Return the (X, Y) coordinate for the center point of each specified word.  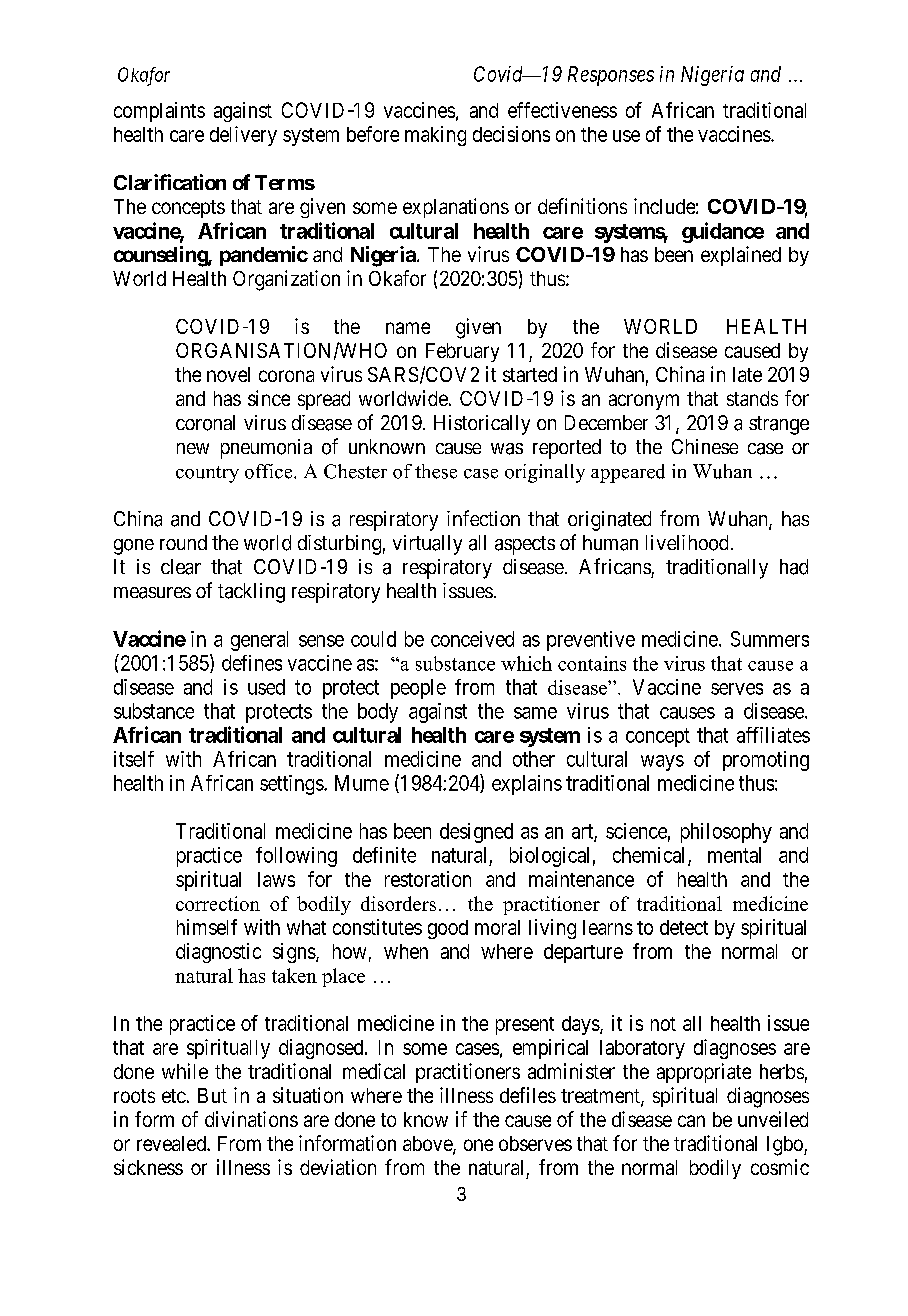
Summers (770, 639)
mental (734, 855)
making (435, 136)
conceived (472, 639)
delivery (243, 136)
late (747, 374)
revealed (172, 1143)
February (462, 352)
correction (218, 903)
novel (228, 374)
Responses (611, 76)
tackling (251, 593)
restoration (428, 879)
